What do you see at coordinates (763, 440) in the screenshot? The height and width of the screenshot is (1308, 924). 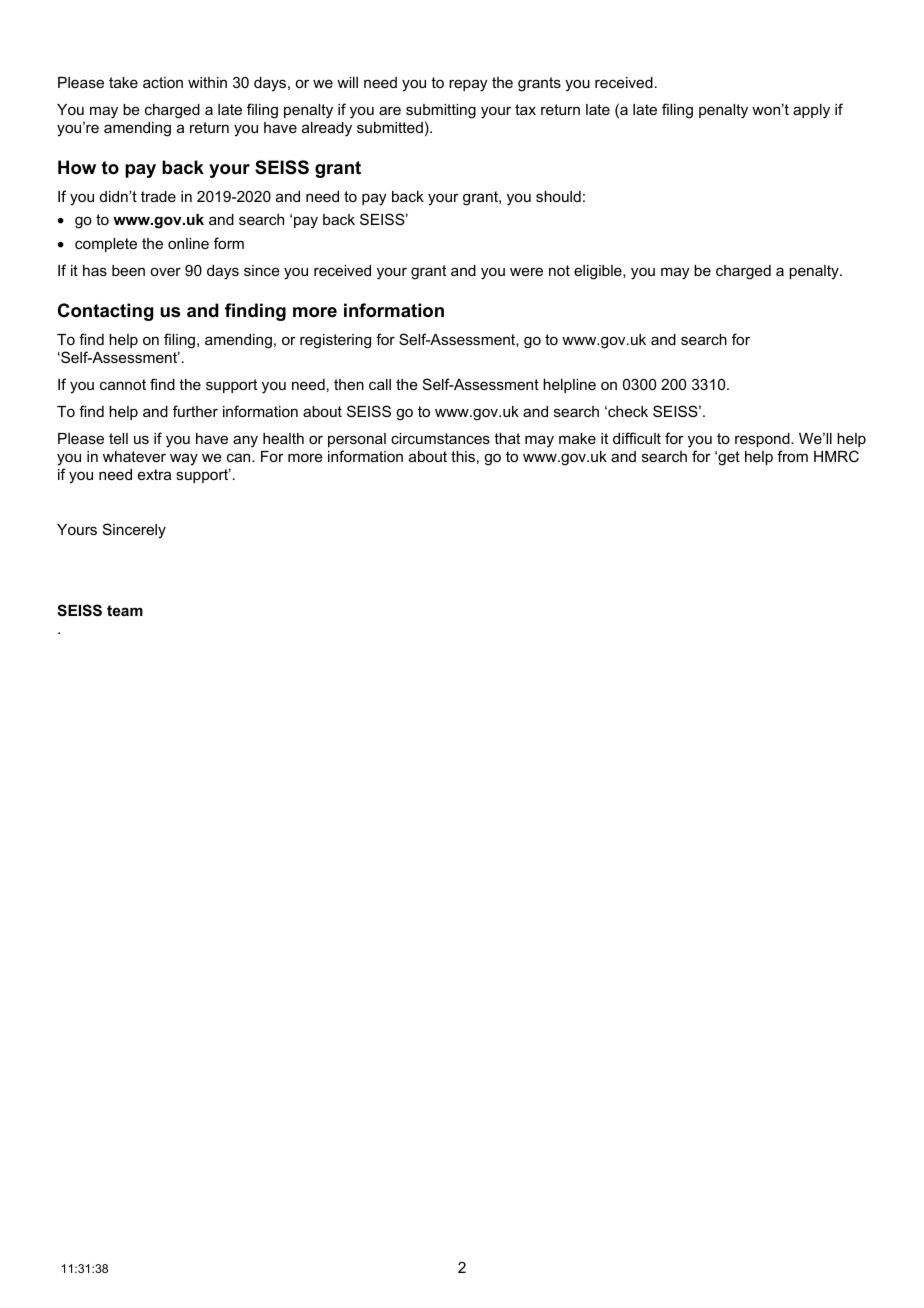 I see `respond` at bounding box center [763, 440].
